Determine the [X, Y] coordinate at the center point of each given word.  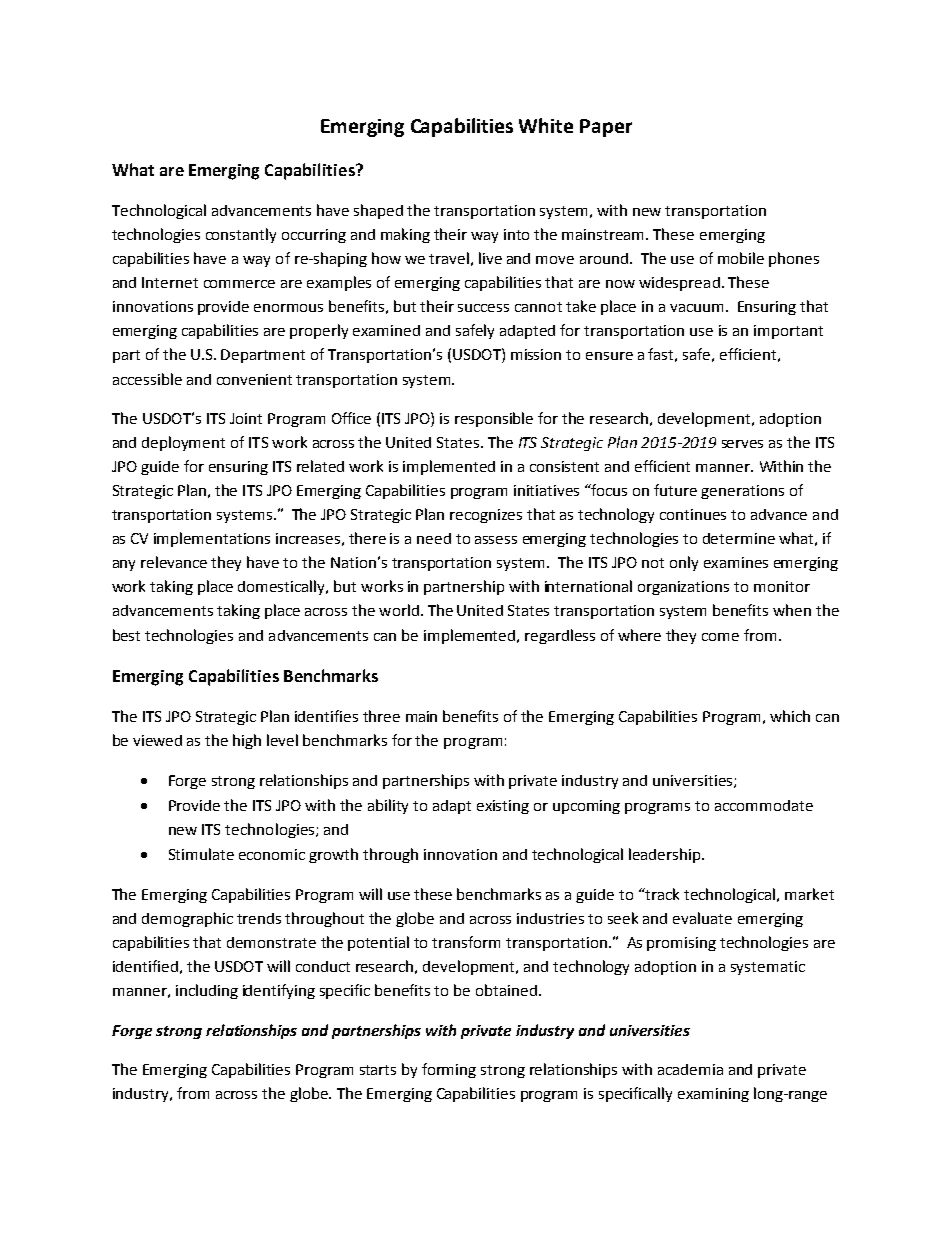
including [207, 991]
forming [449, 1070]
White [546, 125]
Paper [606, 128]
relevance [174, 562]
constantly [241, 235]
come [720, 637]
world [399, 610]
